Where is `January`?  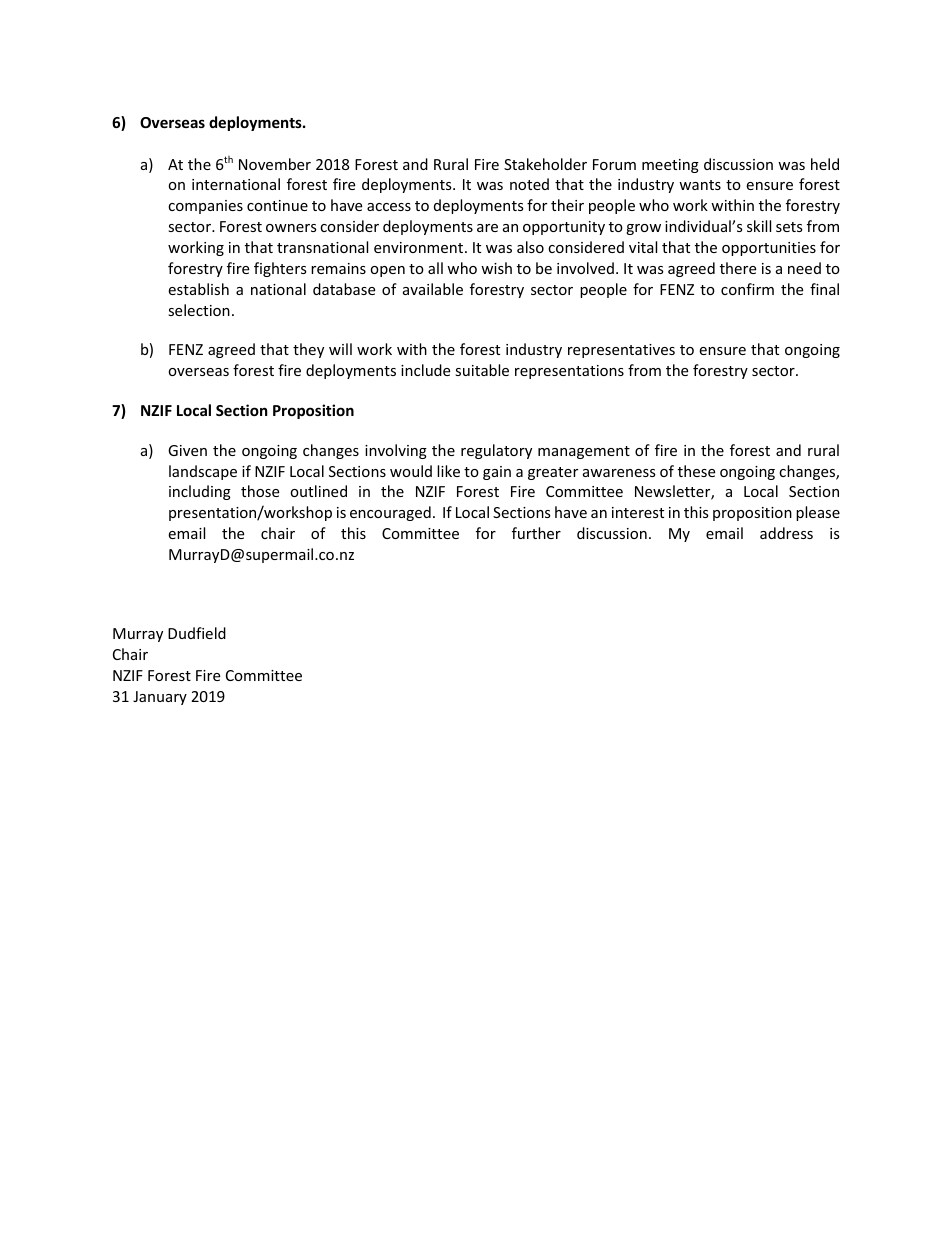
January is located at coordinates (160, 698).
